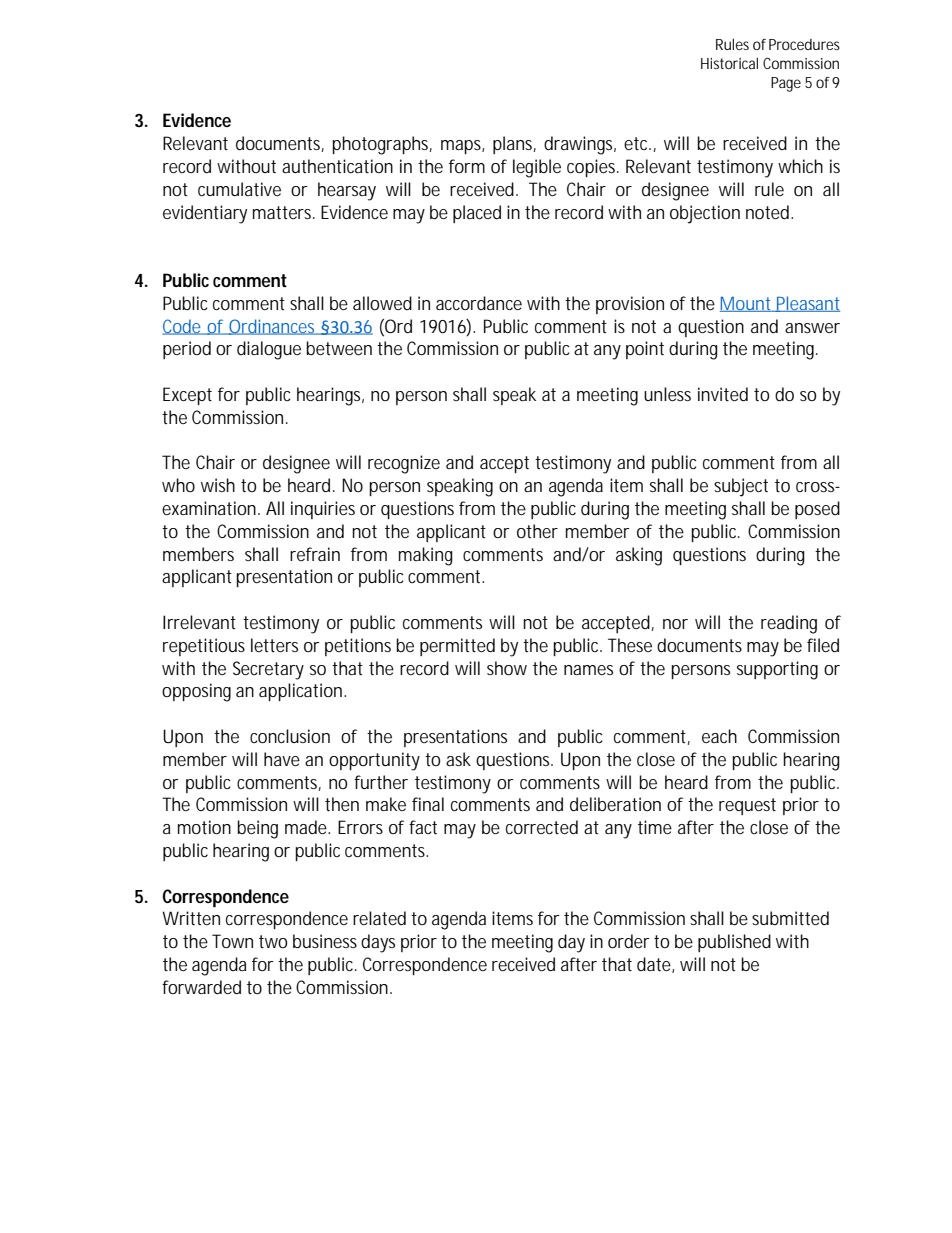  What do you see at coordinates (273, 941) in the image?
I see `two` at bounding box center [273, 941].
